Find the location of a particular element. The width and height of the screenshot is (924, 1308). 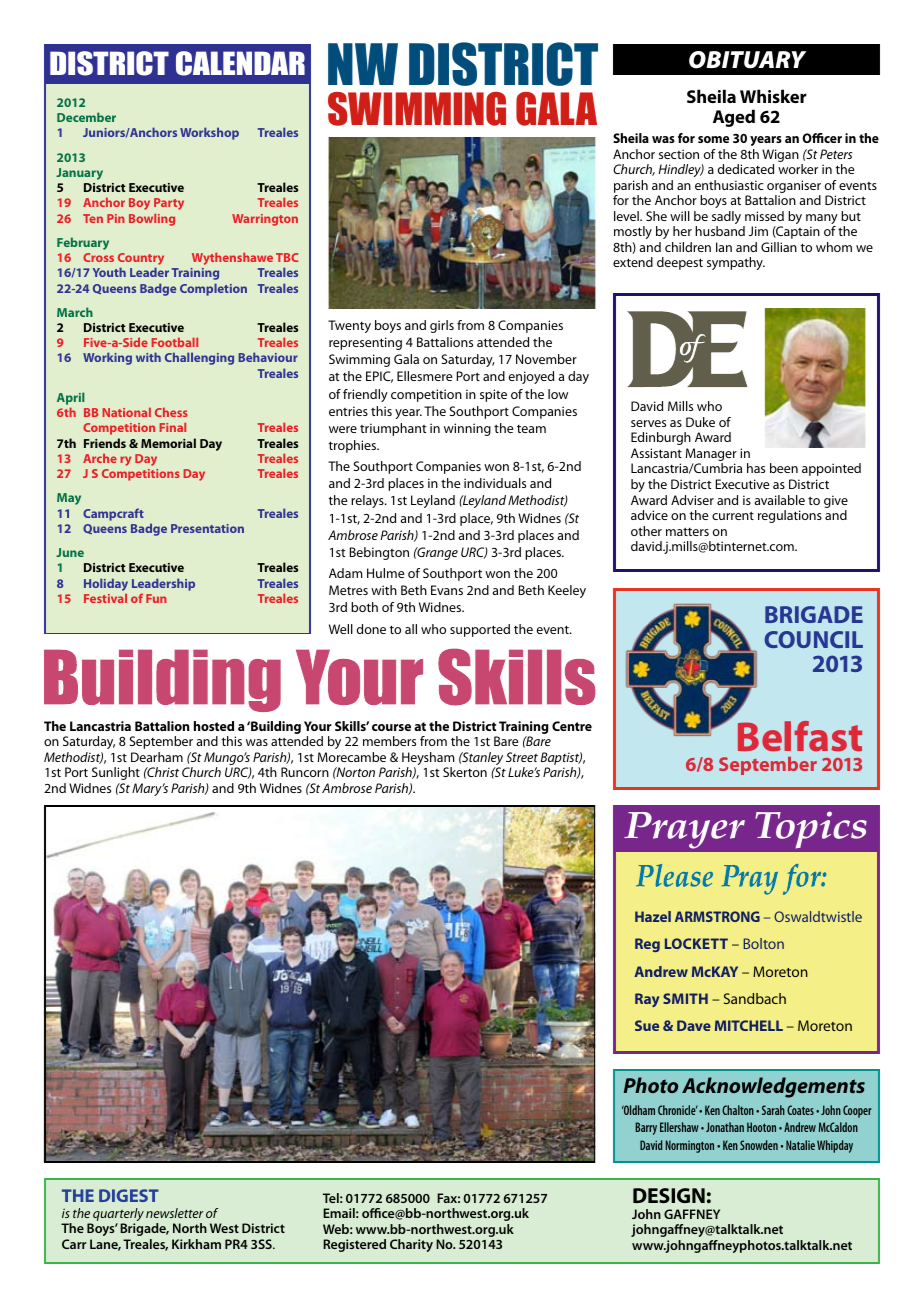

section is located at coordinates (679, 154).
